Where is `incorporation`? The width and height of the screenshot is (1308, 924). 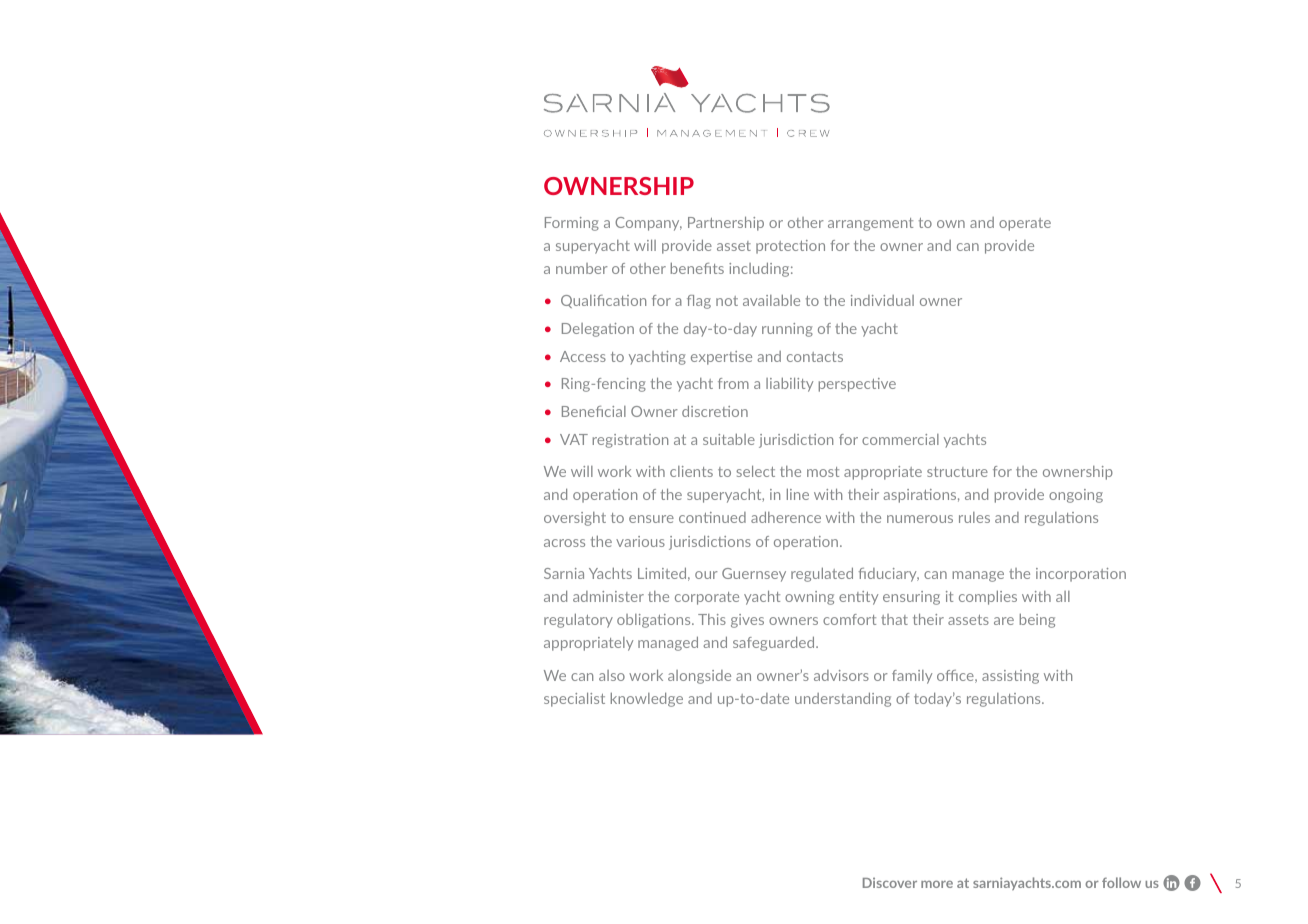
incorporation is located at coordinates (1081, 575).
